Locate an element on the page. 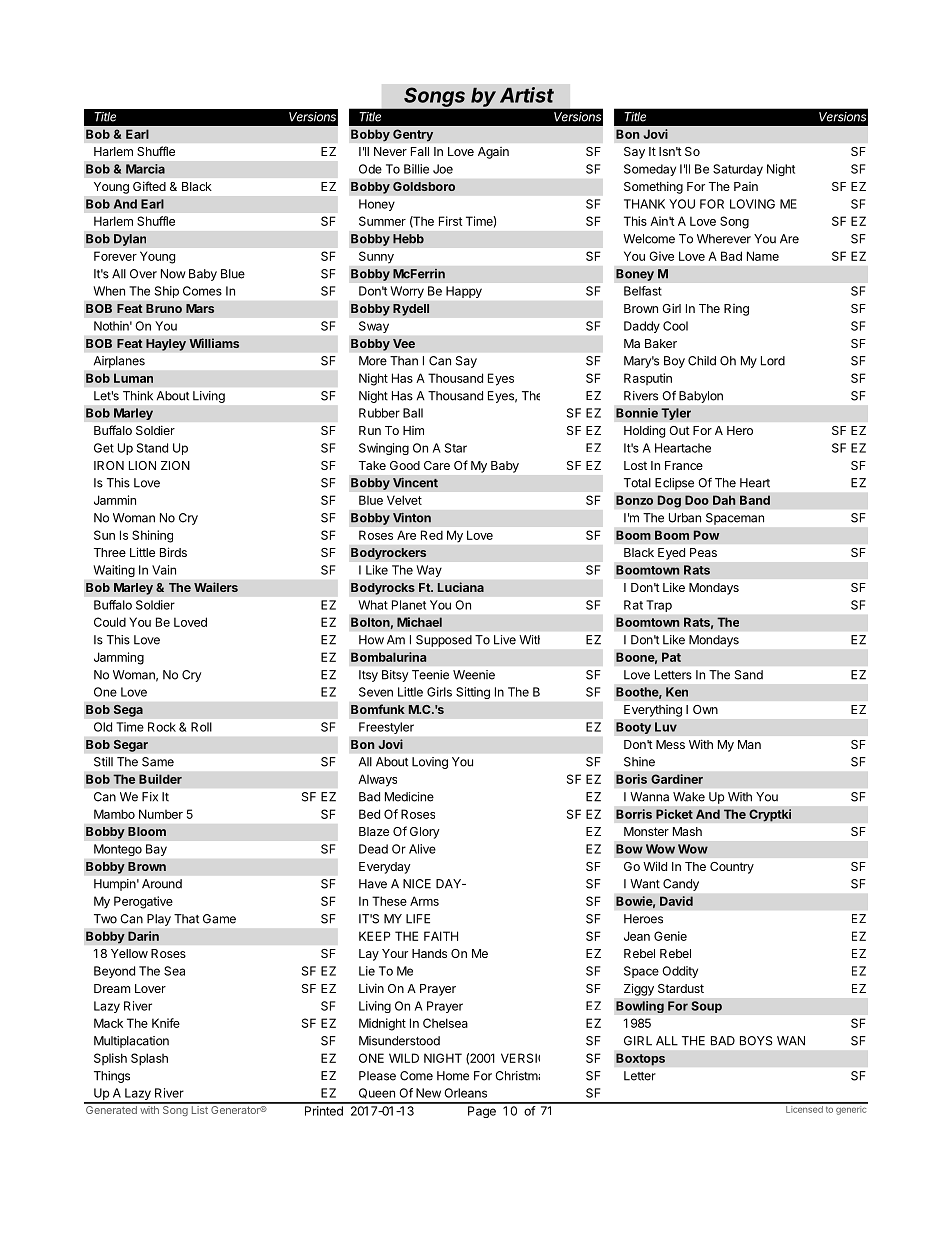  Mars is located at coordinates (200, 308).
